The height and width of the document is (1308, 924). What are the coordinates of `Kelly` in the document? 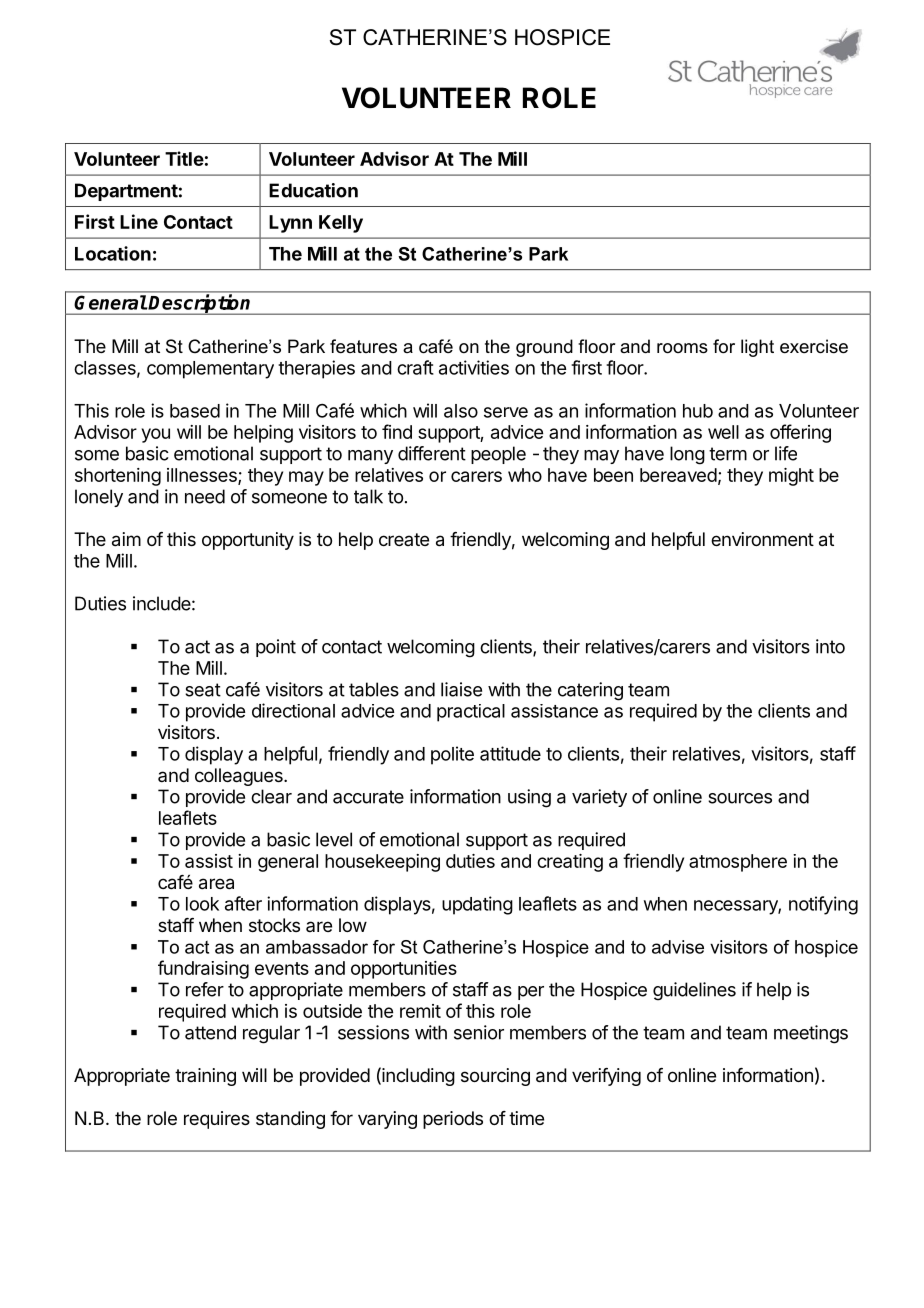 It's located at (341, 224).
